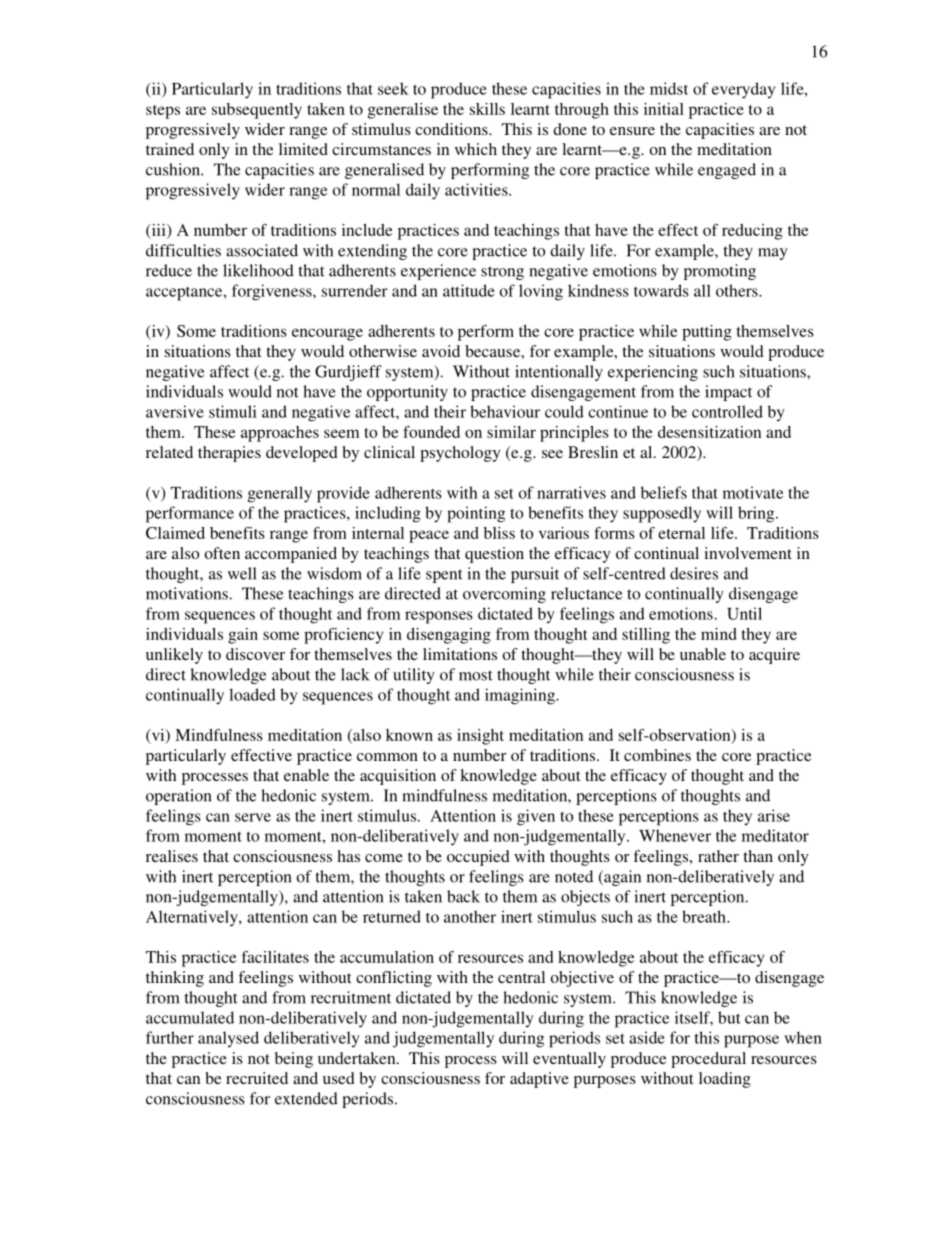 The width and height of the screenshot is (952, 1233). What do you see at coordinates (664, 109) in the screenshot?
I see `initial` at bounding box center [664, 109].
